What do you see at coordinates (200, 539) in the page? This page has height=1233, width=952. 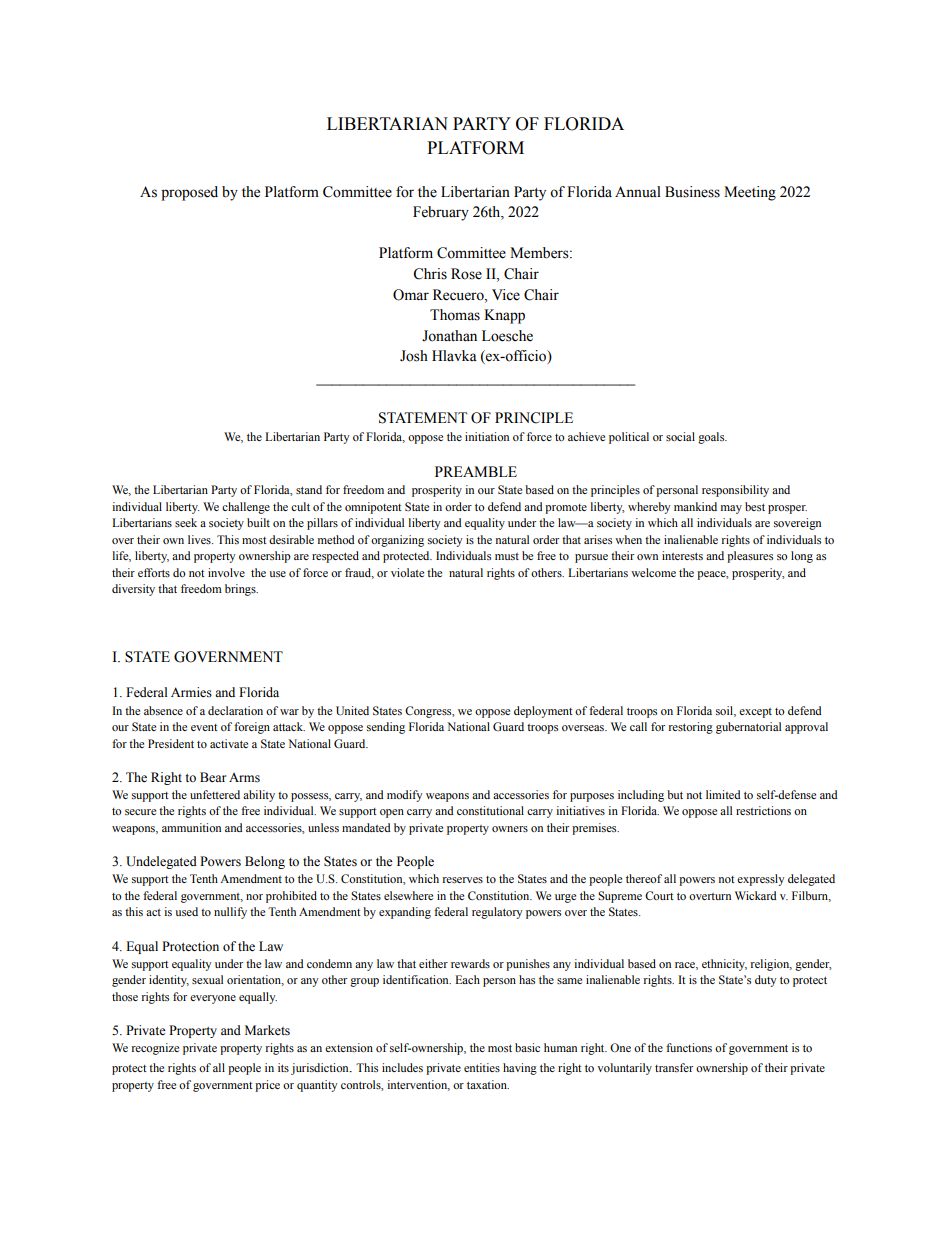 I see `lives` at bounding box center [200, 539].
